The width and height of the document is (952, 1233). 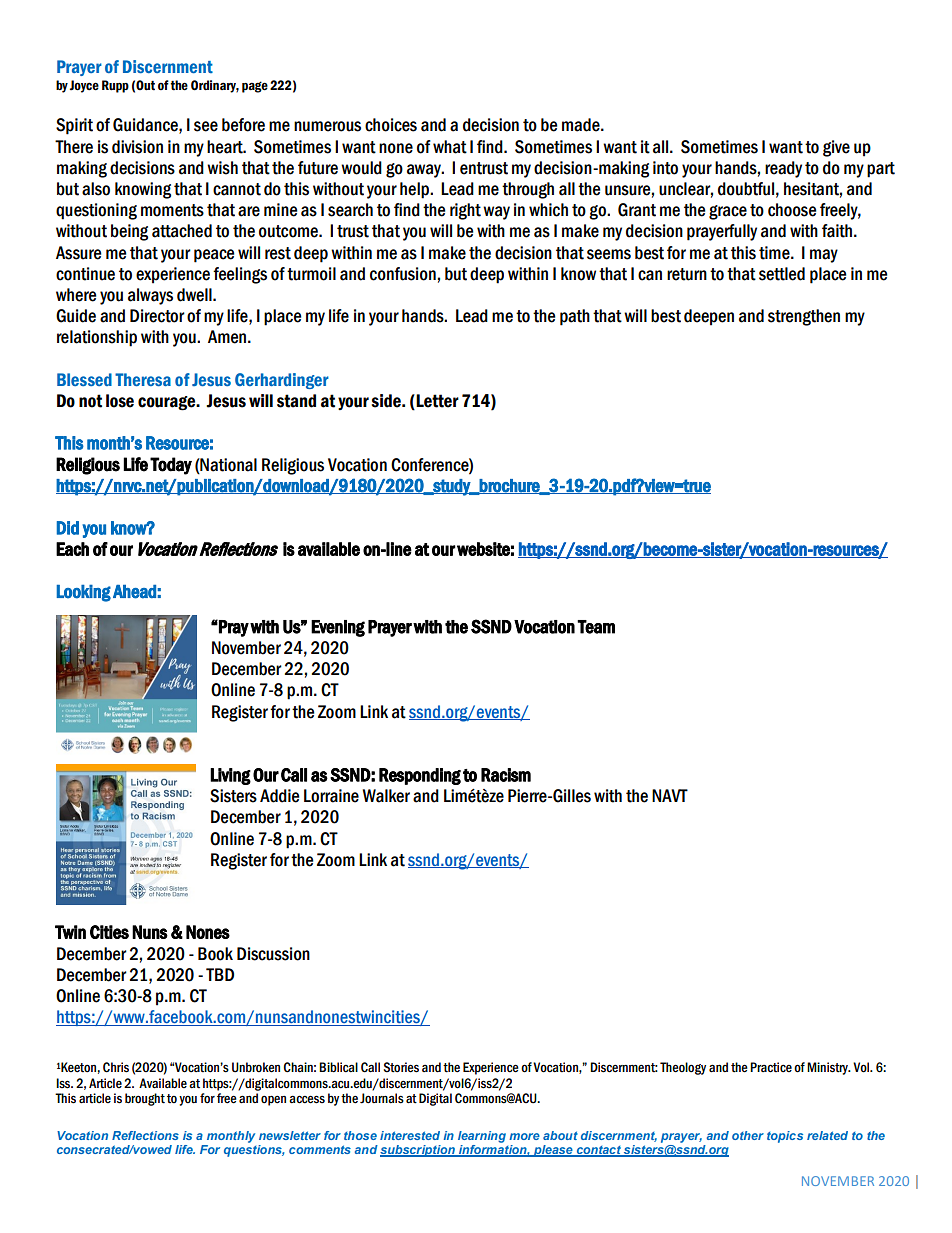 I want to click on Today, so click(x=171, y=466).
